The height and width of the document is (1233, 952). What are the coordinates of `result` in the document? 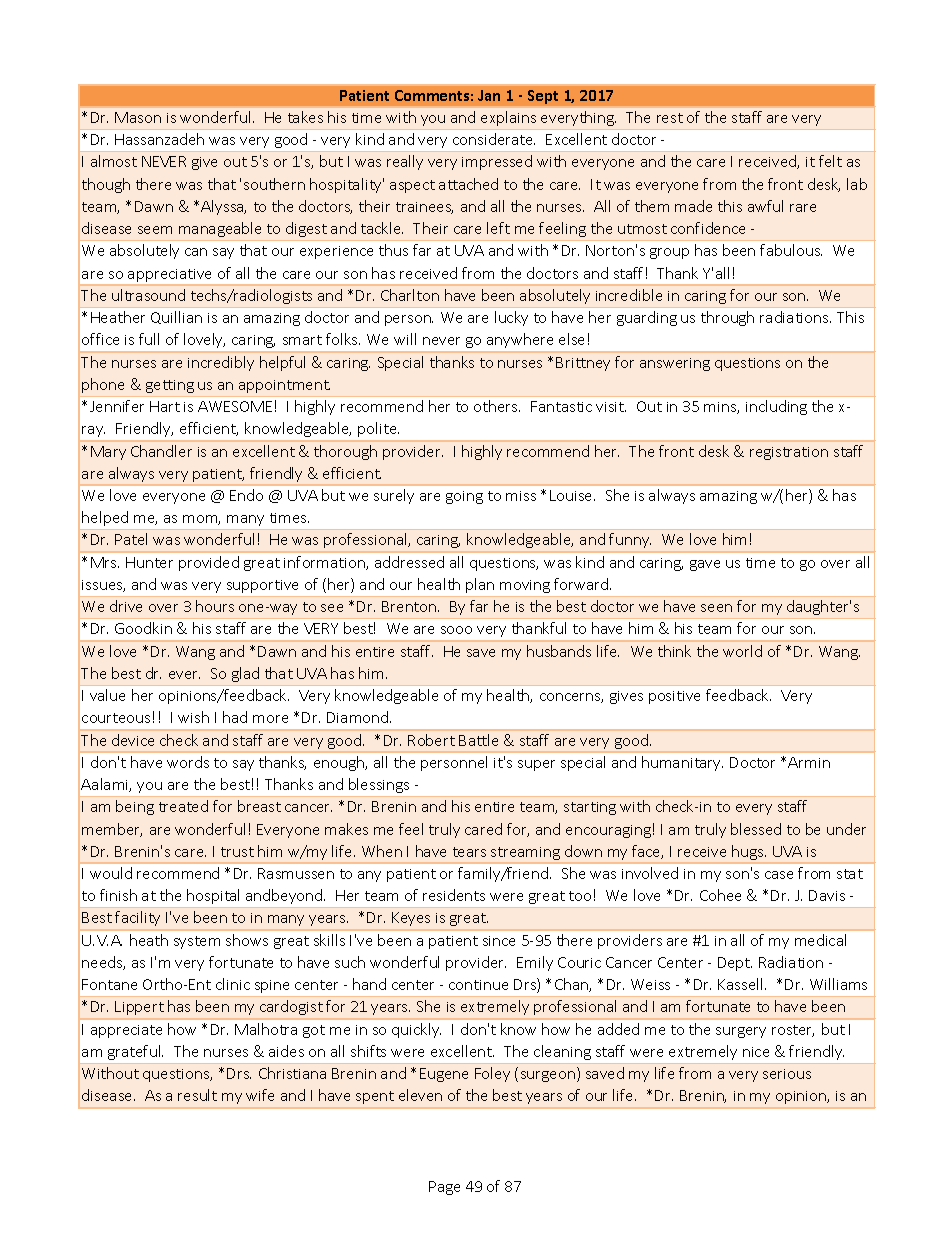 It's located at (197, 1095).
